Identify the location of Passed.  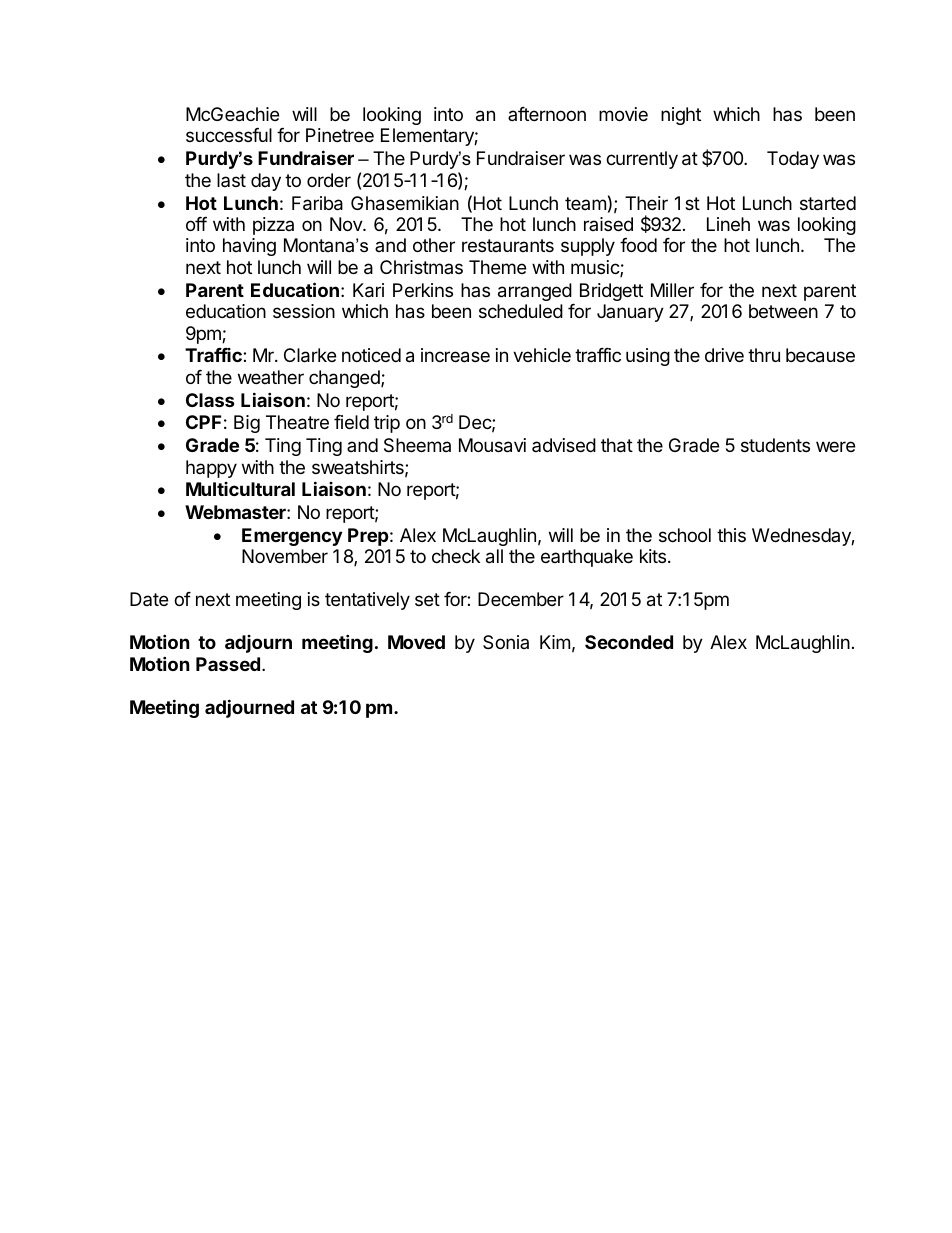
(228, 664).
